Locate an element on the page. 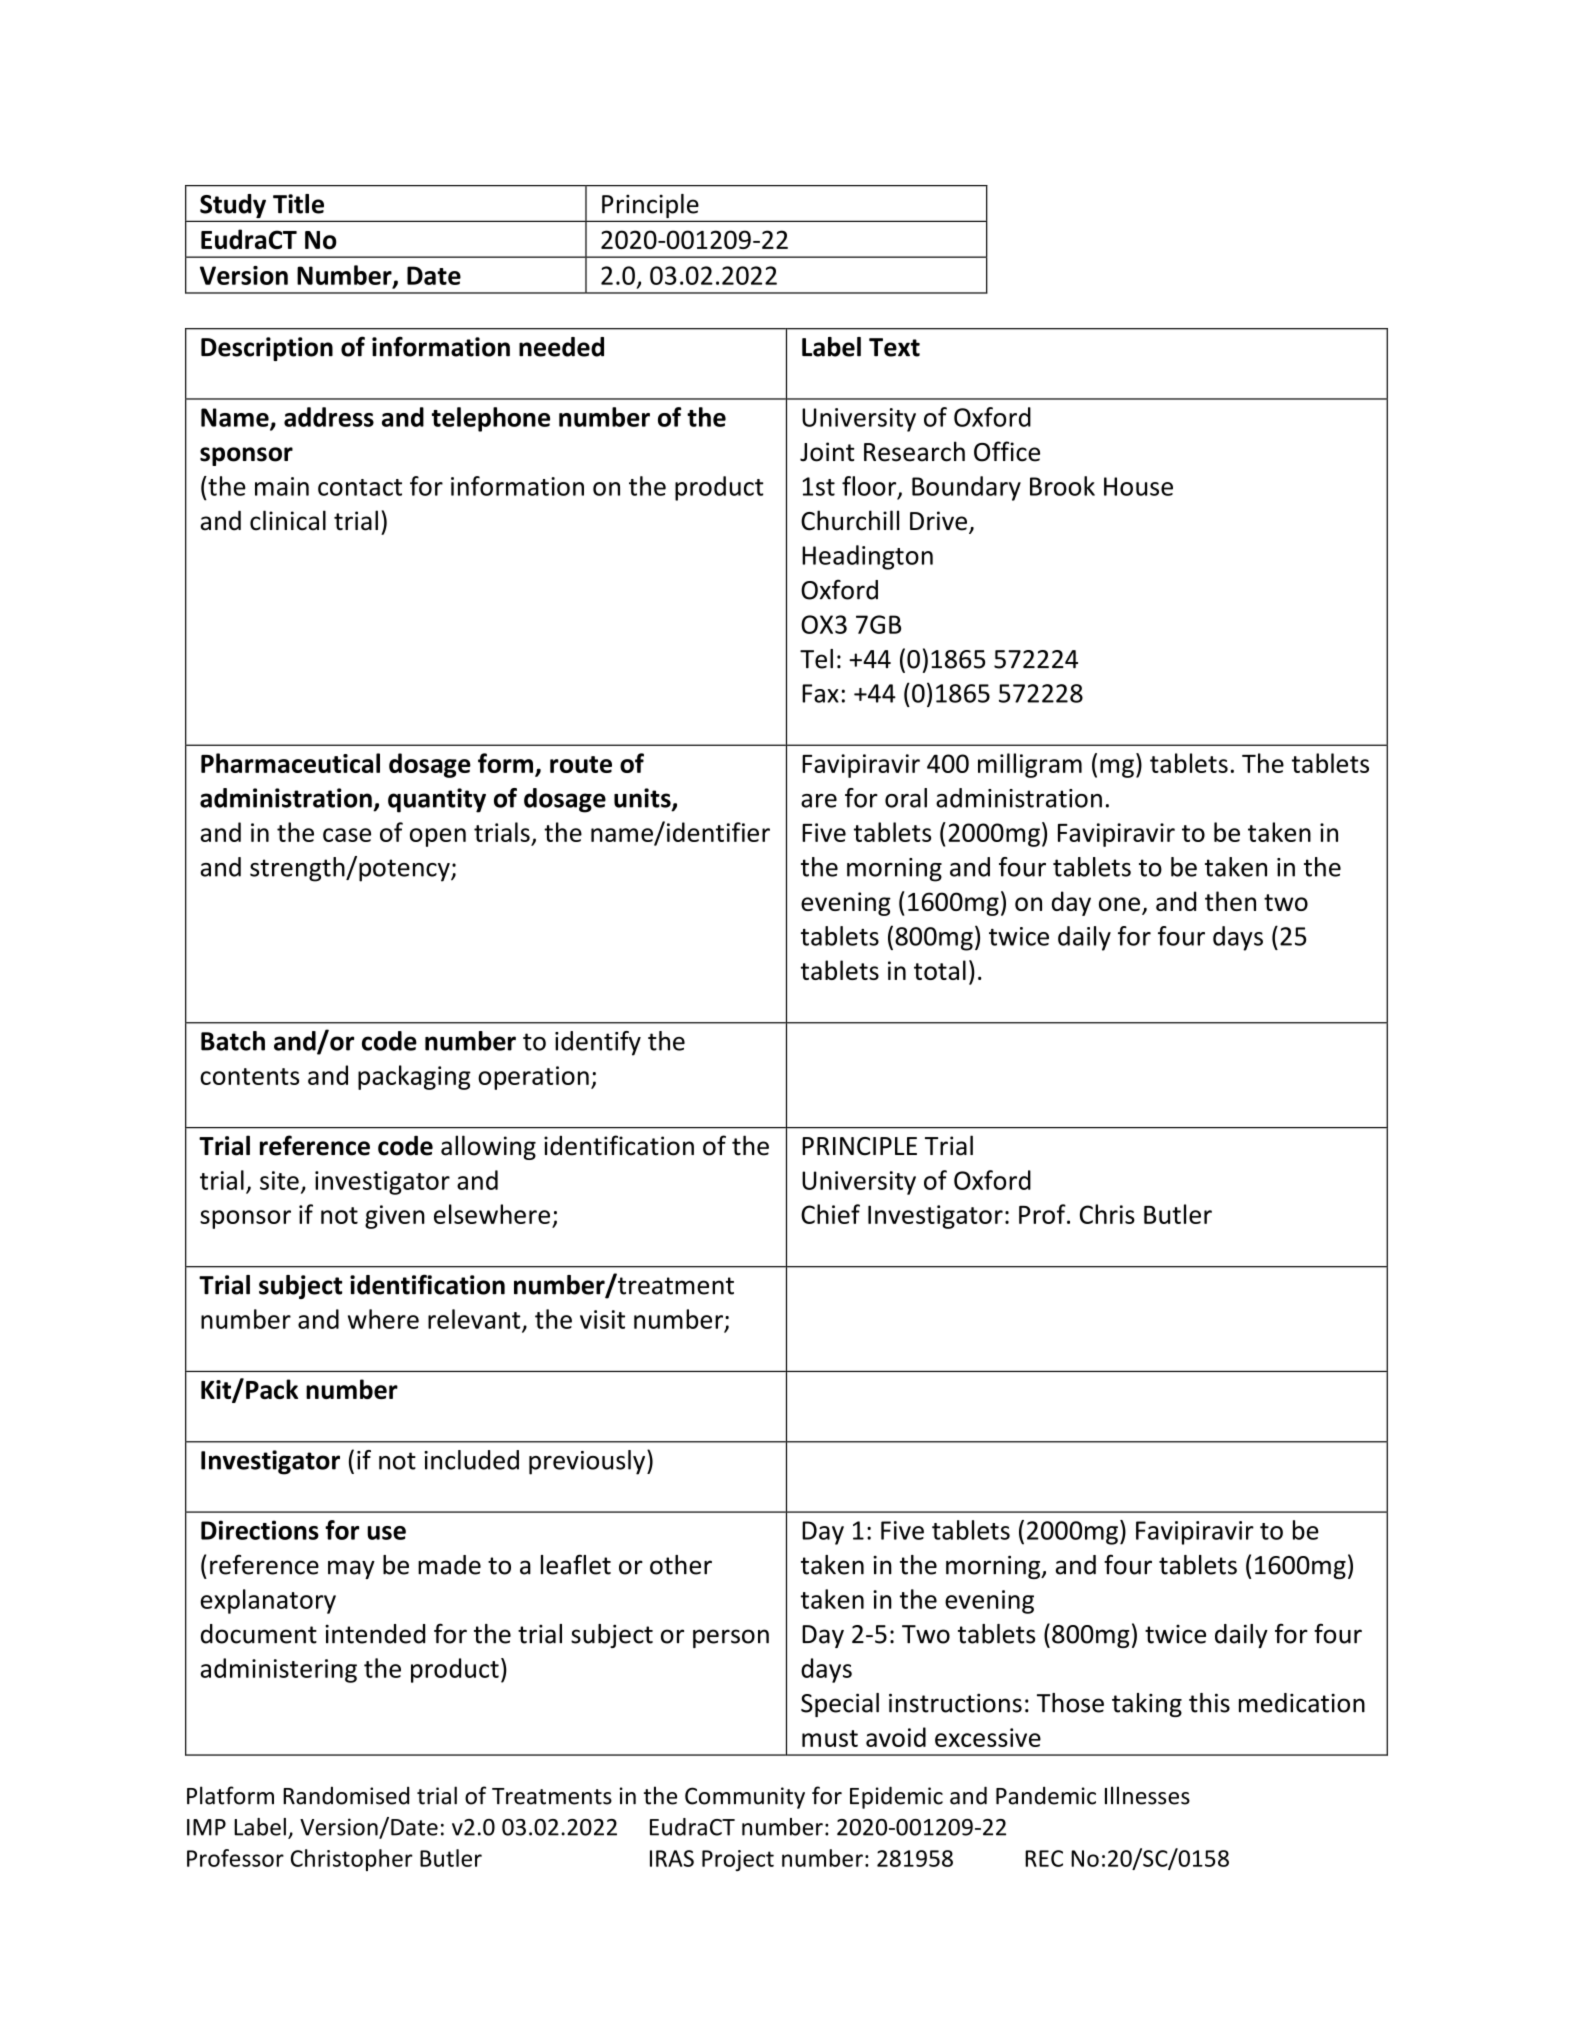 Image resolution: width=1573 pixels, height=2035 pixels. milligram is located at coordinates (1030, 765).
